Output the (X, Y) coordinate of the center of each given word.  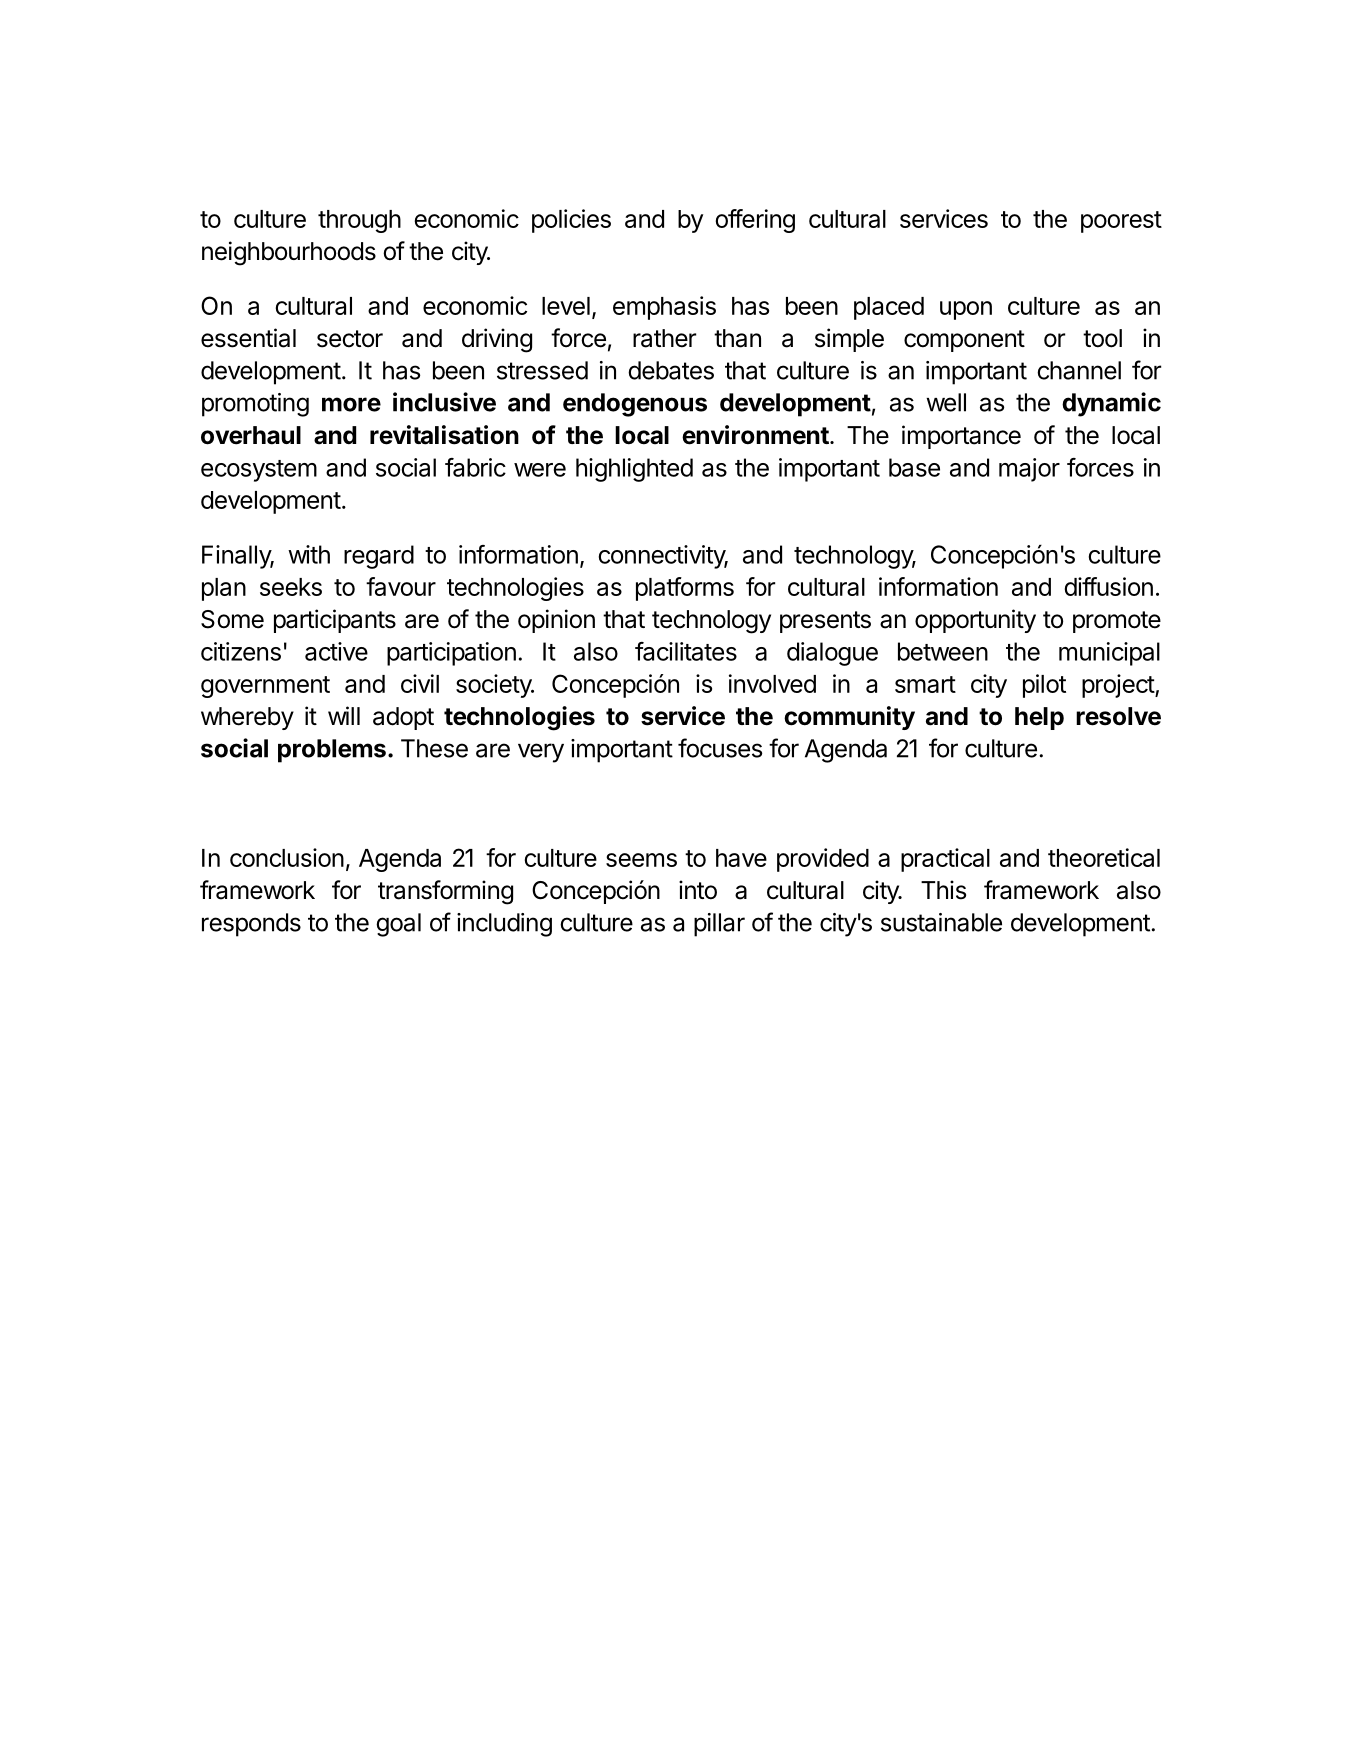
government (265, 687)
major (1029, 470)
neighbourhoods (289, 253)
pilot (1044, 686)
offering (755, 221)
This (943, 890)
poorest (1121, 222)
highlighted (634, 470)
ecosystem (259, 471)
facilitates (686, 651)
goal (398, 925)
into (698, 890)
